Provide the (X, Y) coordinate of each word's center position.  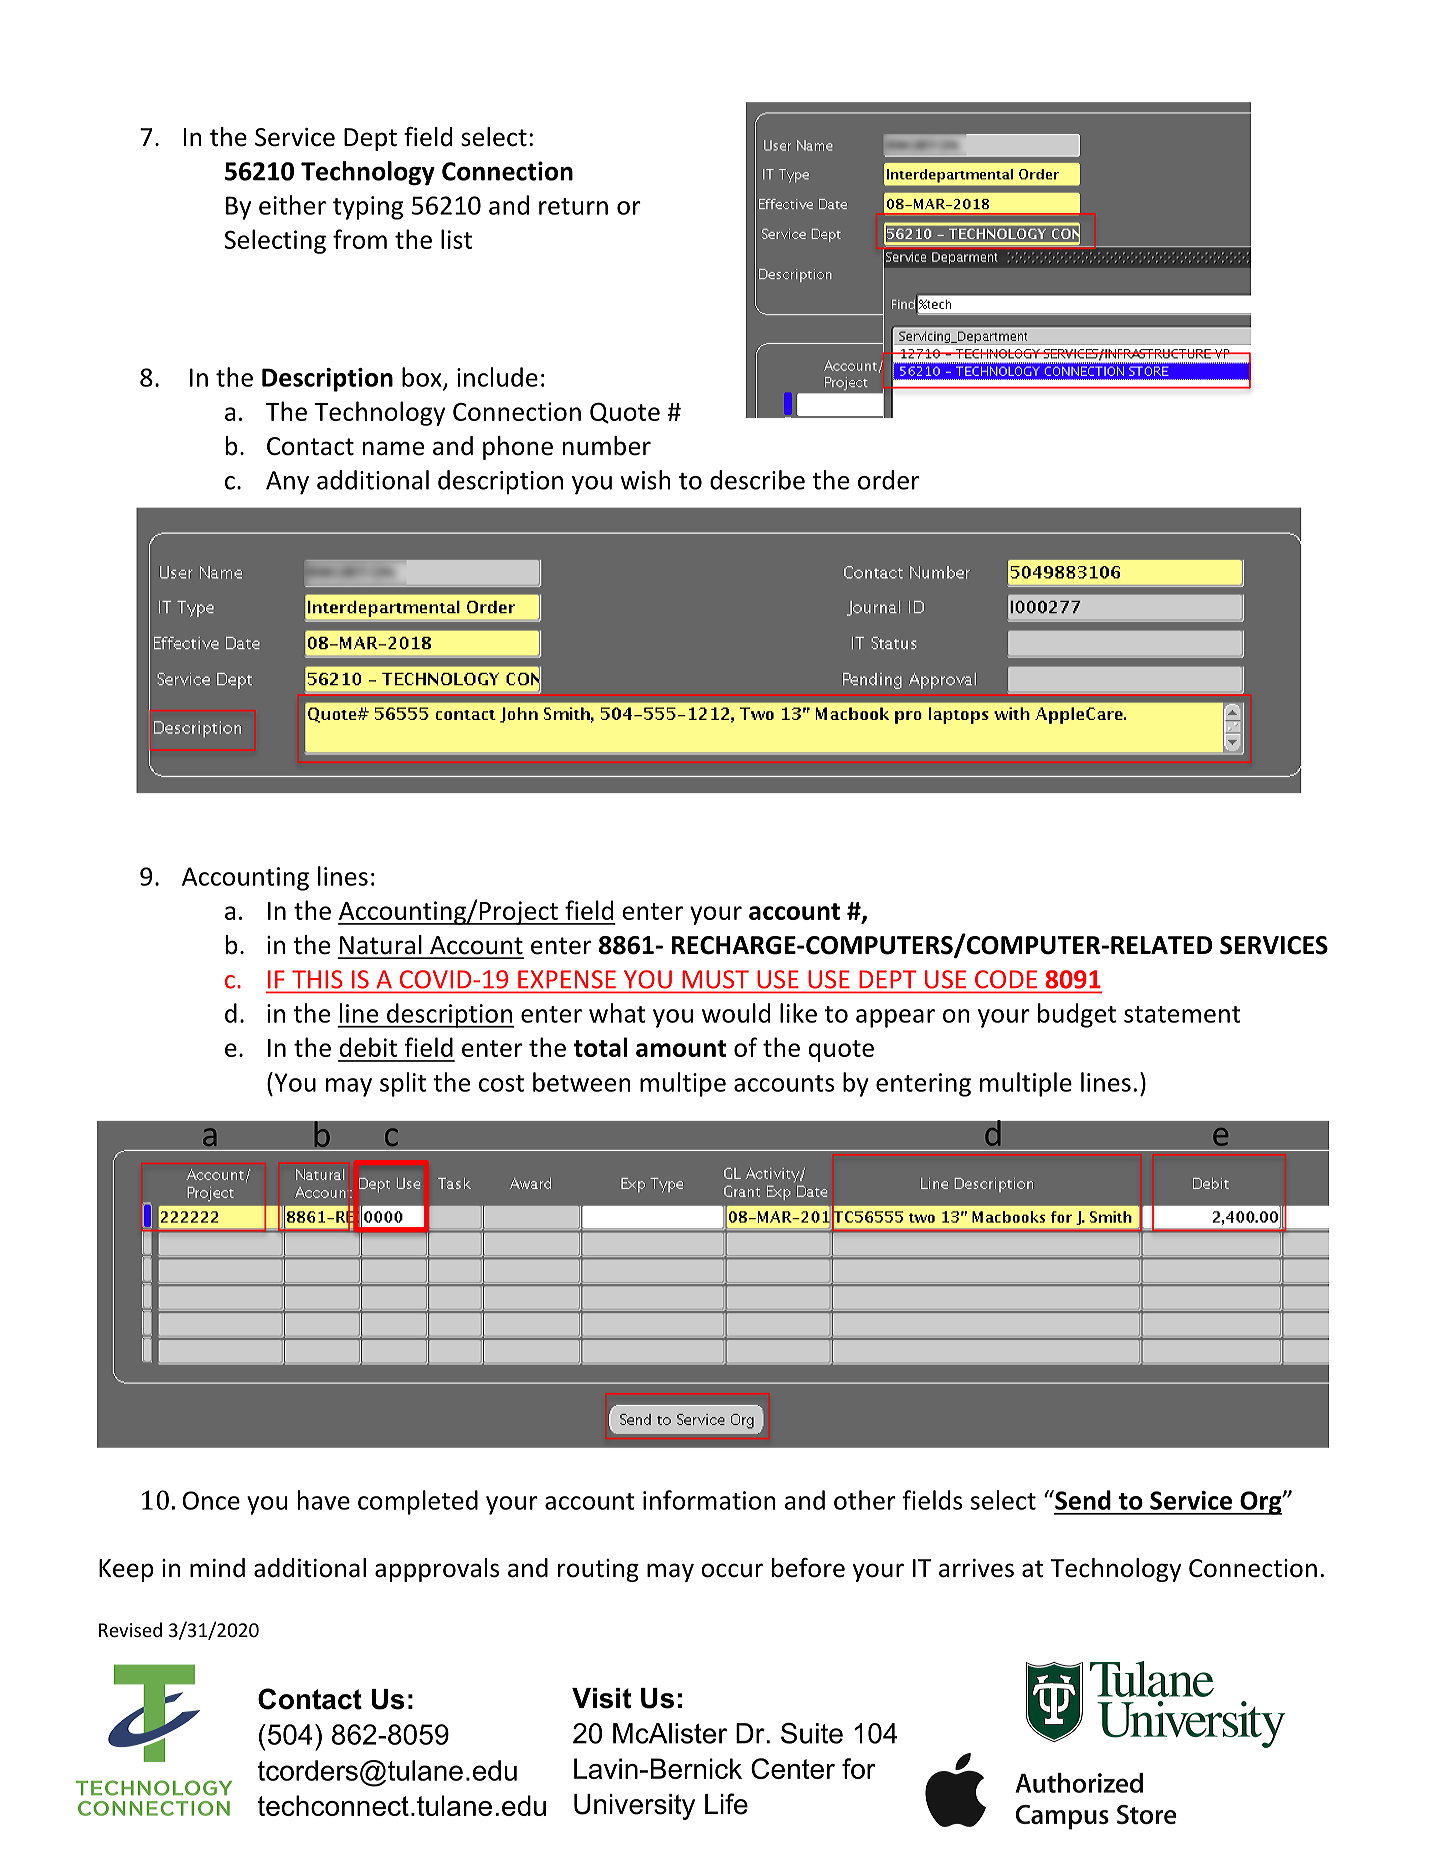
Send (1082, 1500)
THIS (317, 979)
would (736, 1013)
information (709, 1500)
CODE (1006, 979)
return (573, 206)
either (292, 205)
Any (287, 483)
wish (646, 480)
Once (211, 1500)
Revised (130, 1629)
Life (726, 1804)
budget (1077, 1015)
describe (757, 480)
